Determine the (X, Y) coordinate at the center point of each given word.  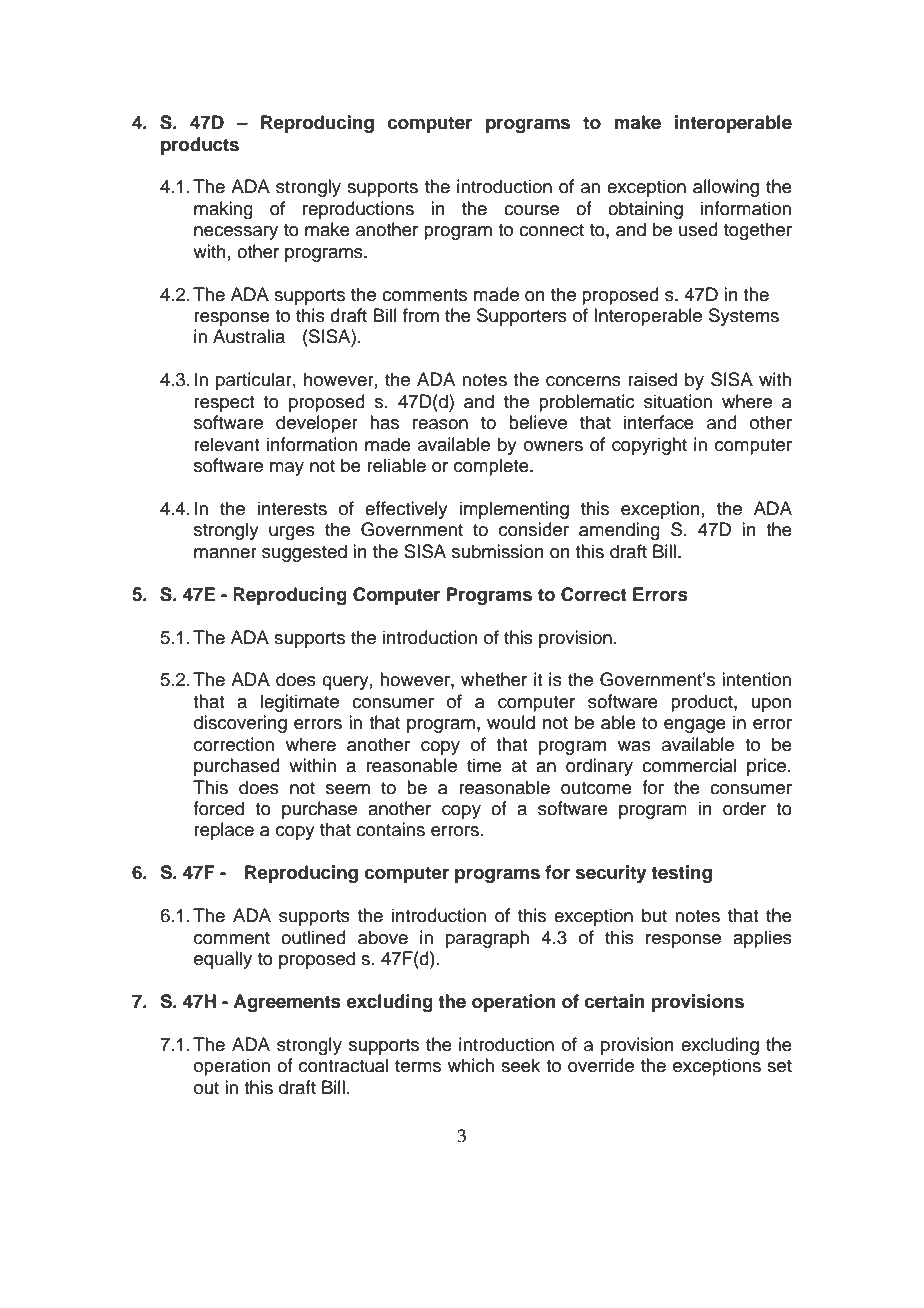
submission (498, 551)
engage (695, 726)
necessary (236, 233)
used (698, 229)
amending (619, 531)
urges (292, 533)
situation (678, 401)
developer (317, 424)
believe (538, 422)
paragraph (487, 939)
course (531, 210)
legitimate (300, 703)
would (511, 722)
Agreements (287, 1003)
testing (681, 874)
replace (224, 831)
